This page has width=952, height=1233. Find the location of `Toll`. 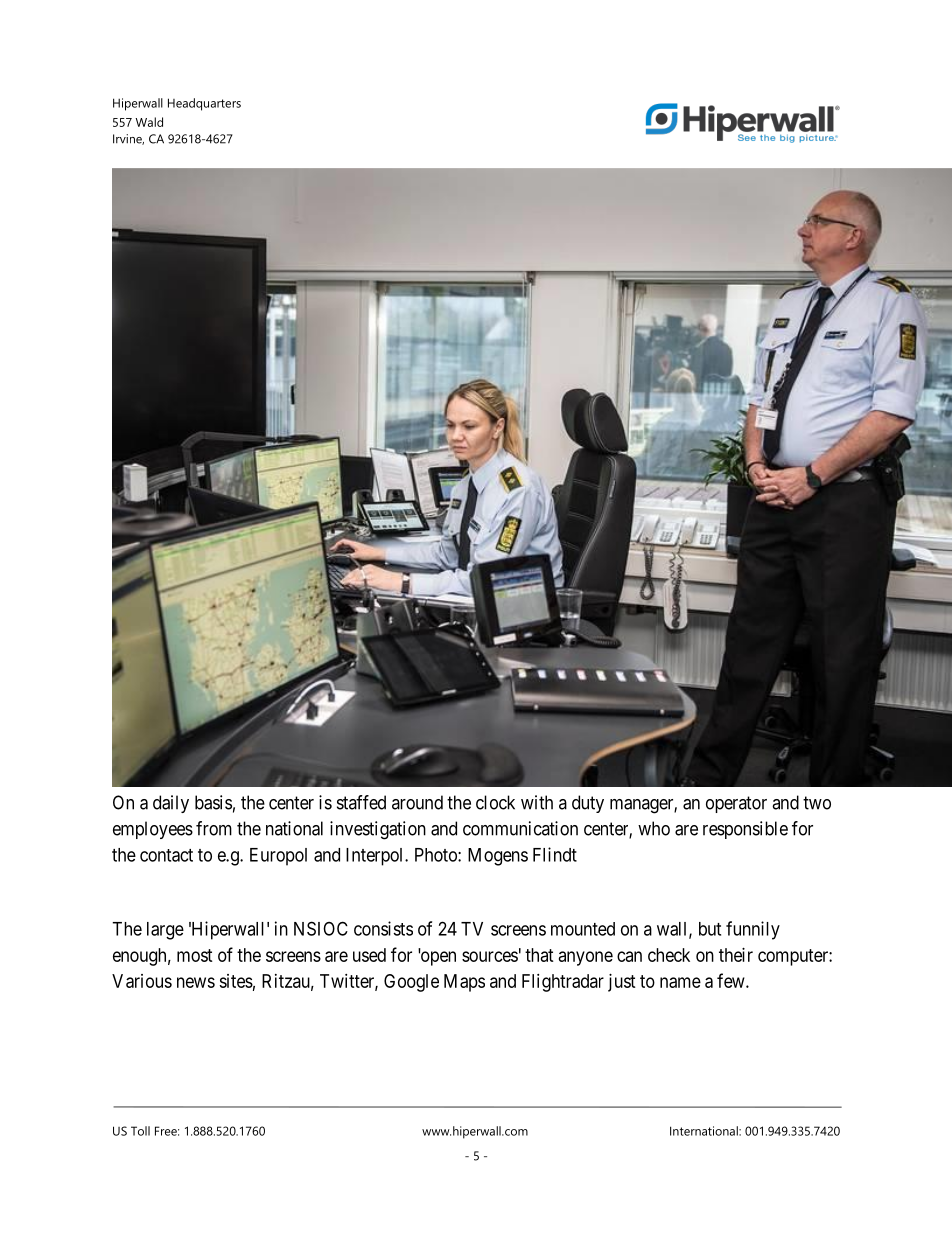

Toll is located at coordinates (140, 1131).
